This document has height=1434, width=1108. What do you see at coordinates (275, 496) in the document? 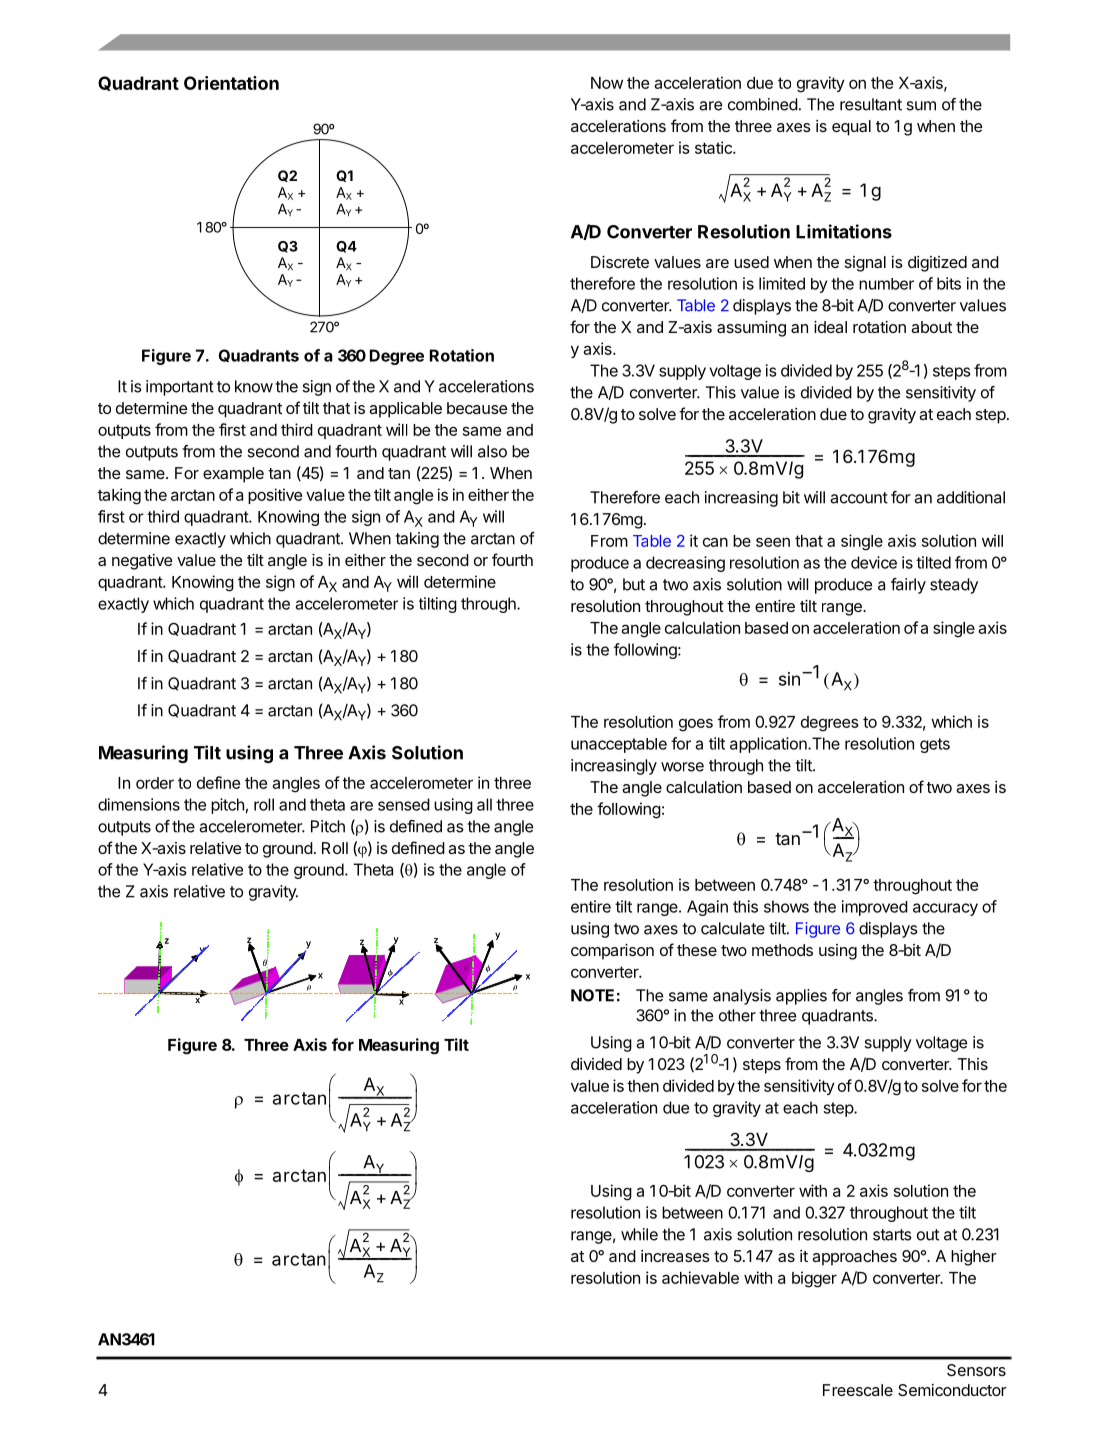
I see `positive` at bounding box center [275, 496].
